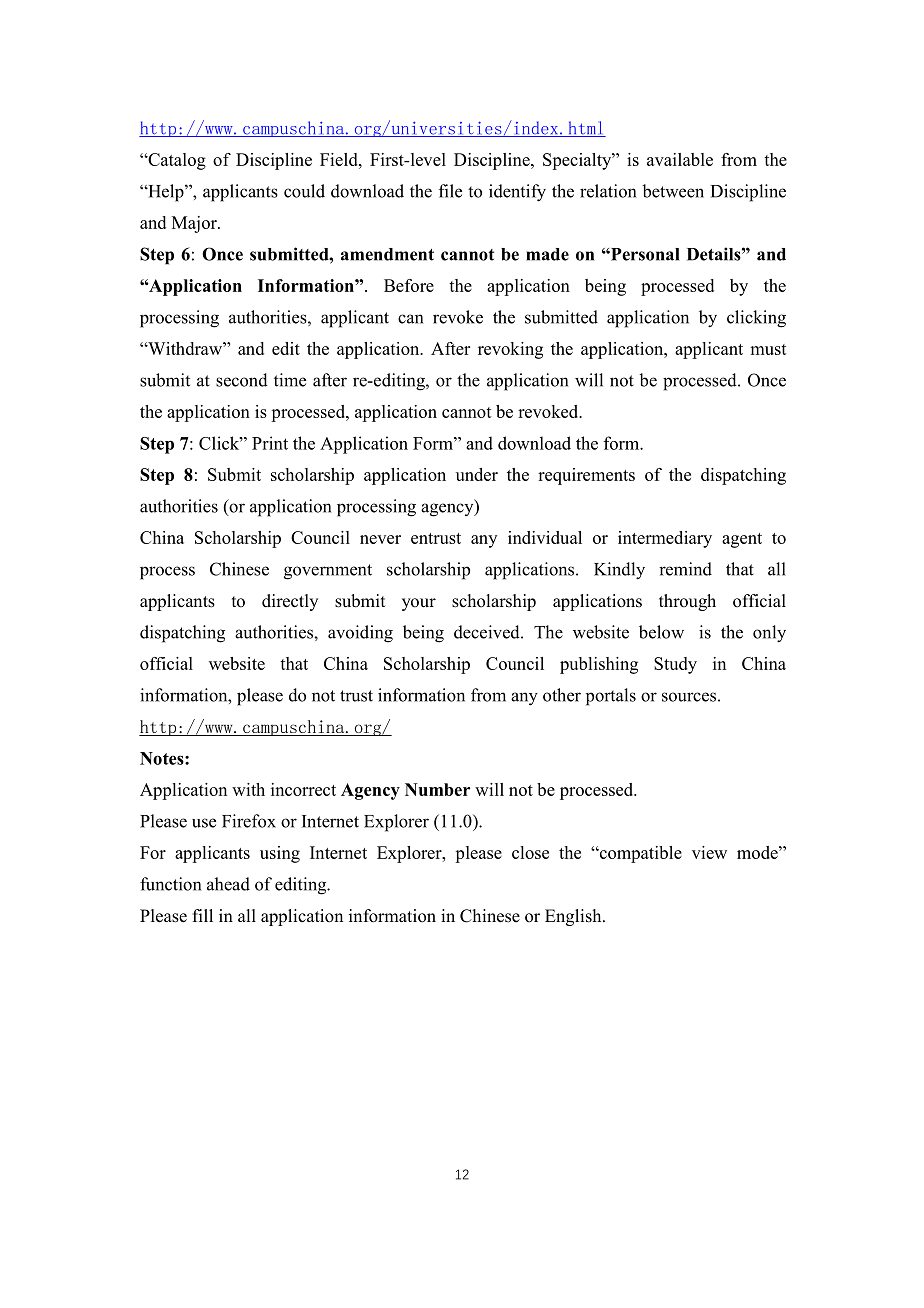 The height and width of the document is (1308, 924). I want to click on Catalog, so click(176, 161).
